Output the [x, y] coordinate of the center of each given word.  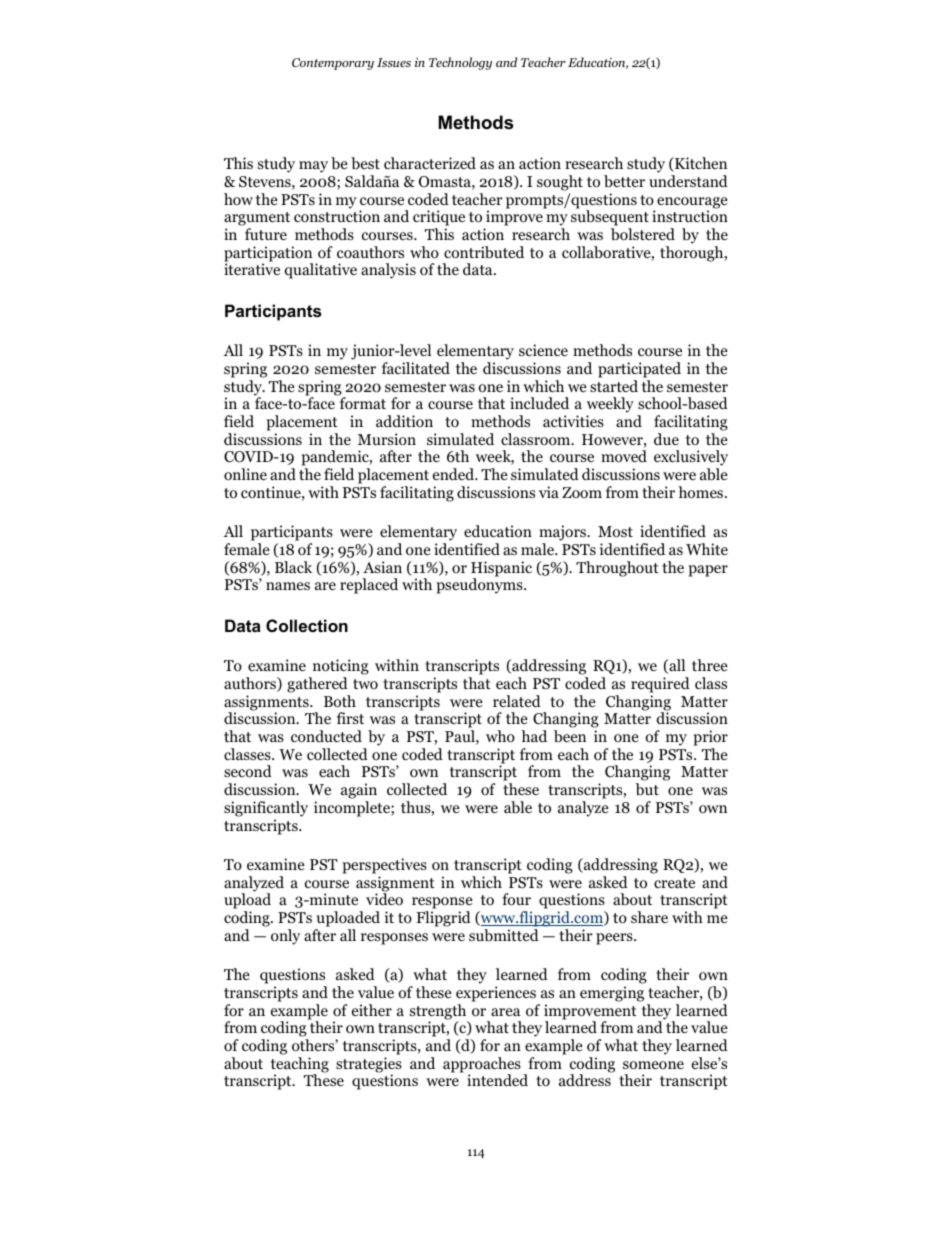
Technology [460, 63]
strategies [369, 1066]
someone [653, 1065]
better [624, 181]
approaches [482, 1066]
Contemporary [333, 64]
